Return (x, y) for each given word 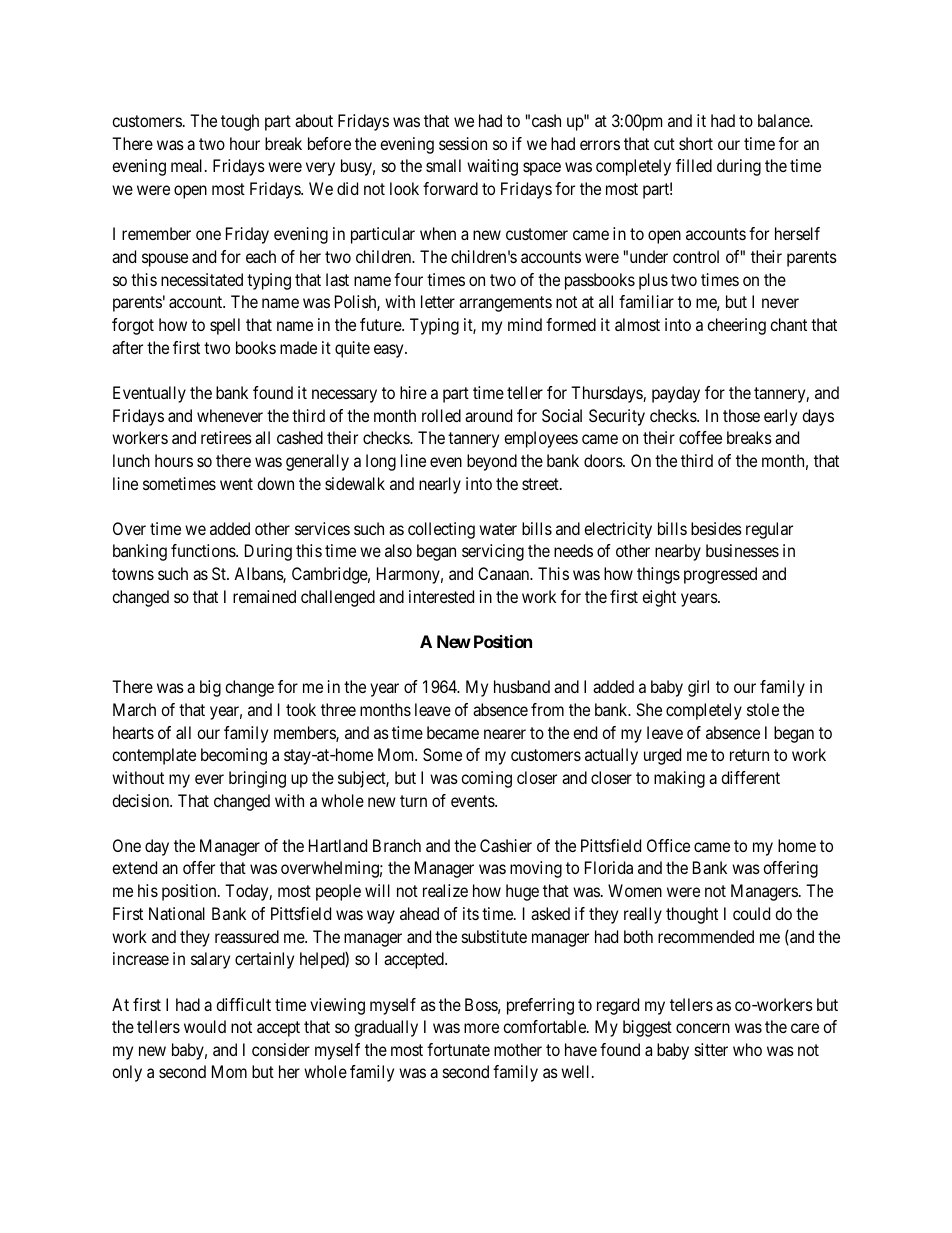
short (696, 143)
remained (264, 596)
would (205, 1026)
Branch (397, 845)
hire (413, 392)
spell (225, 326)
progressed (720, 575)
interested (441, 596)
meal (188, 165)
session (463, 143)
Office (668, 845)
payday (676, 394)
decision (142, 800)
